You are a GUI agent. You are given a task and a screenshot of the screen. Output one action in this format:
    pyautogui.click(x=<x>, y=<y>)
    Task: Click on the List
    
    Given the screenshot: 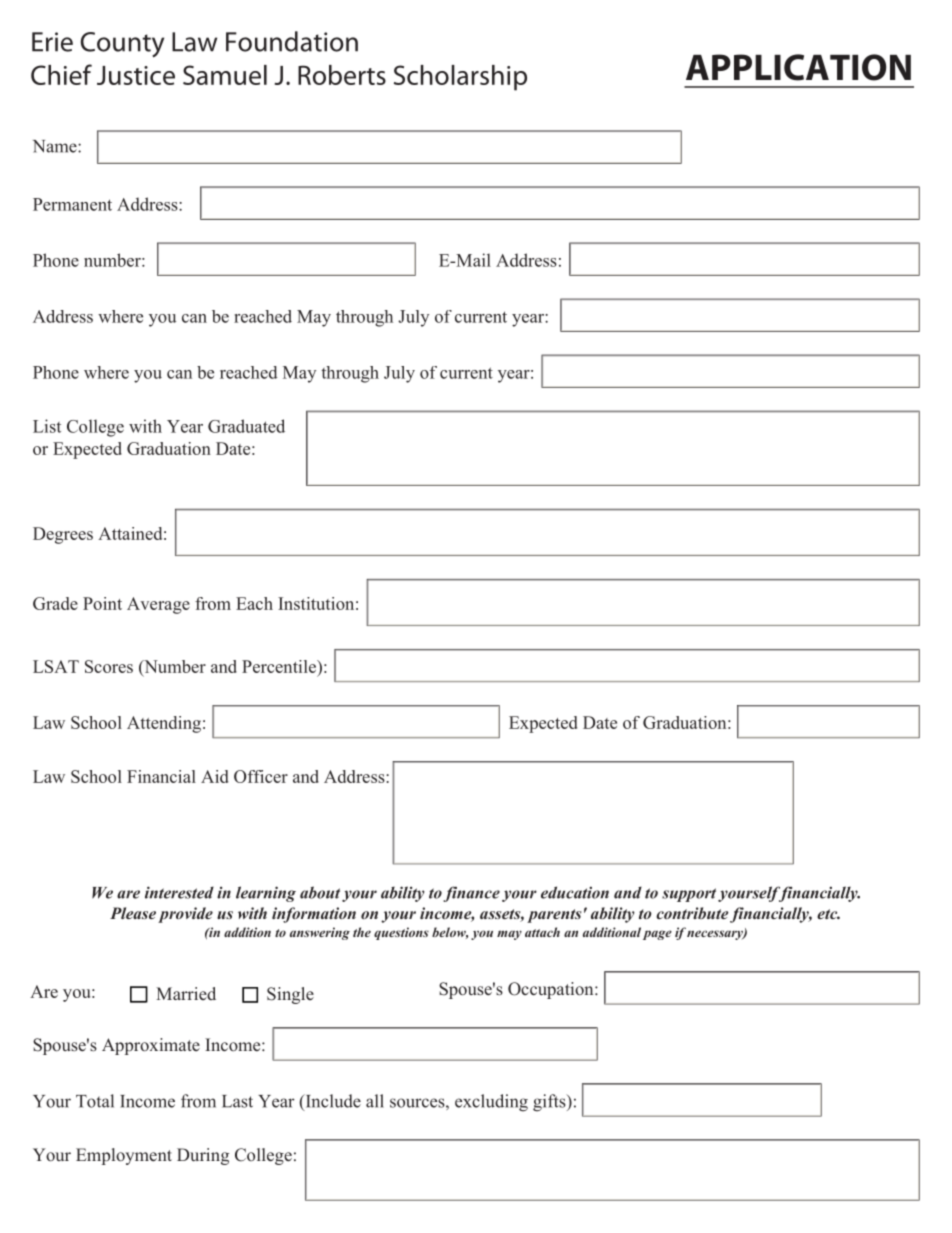 What is the action you would take?
    pyautogui.click(x=47, y=426)
